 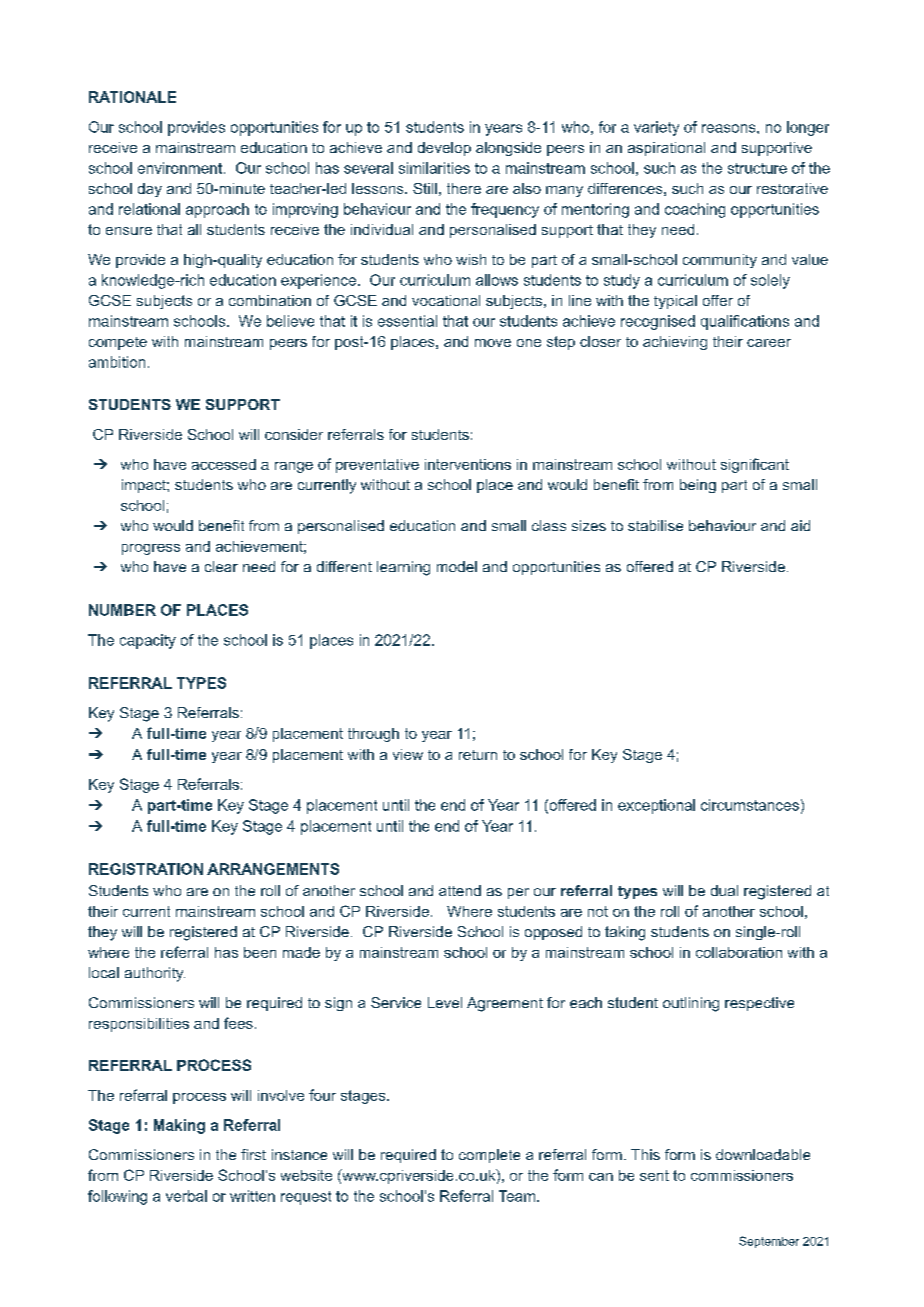 I want to click on capacity, so click(x=148, y=641).
